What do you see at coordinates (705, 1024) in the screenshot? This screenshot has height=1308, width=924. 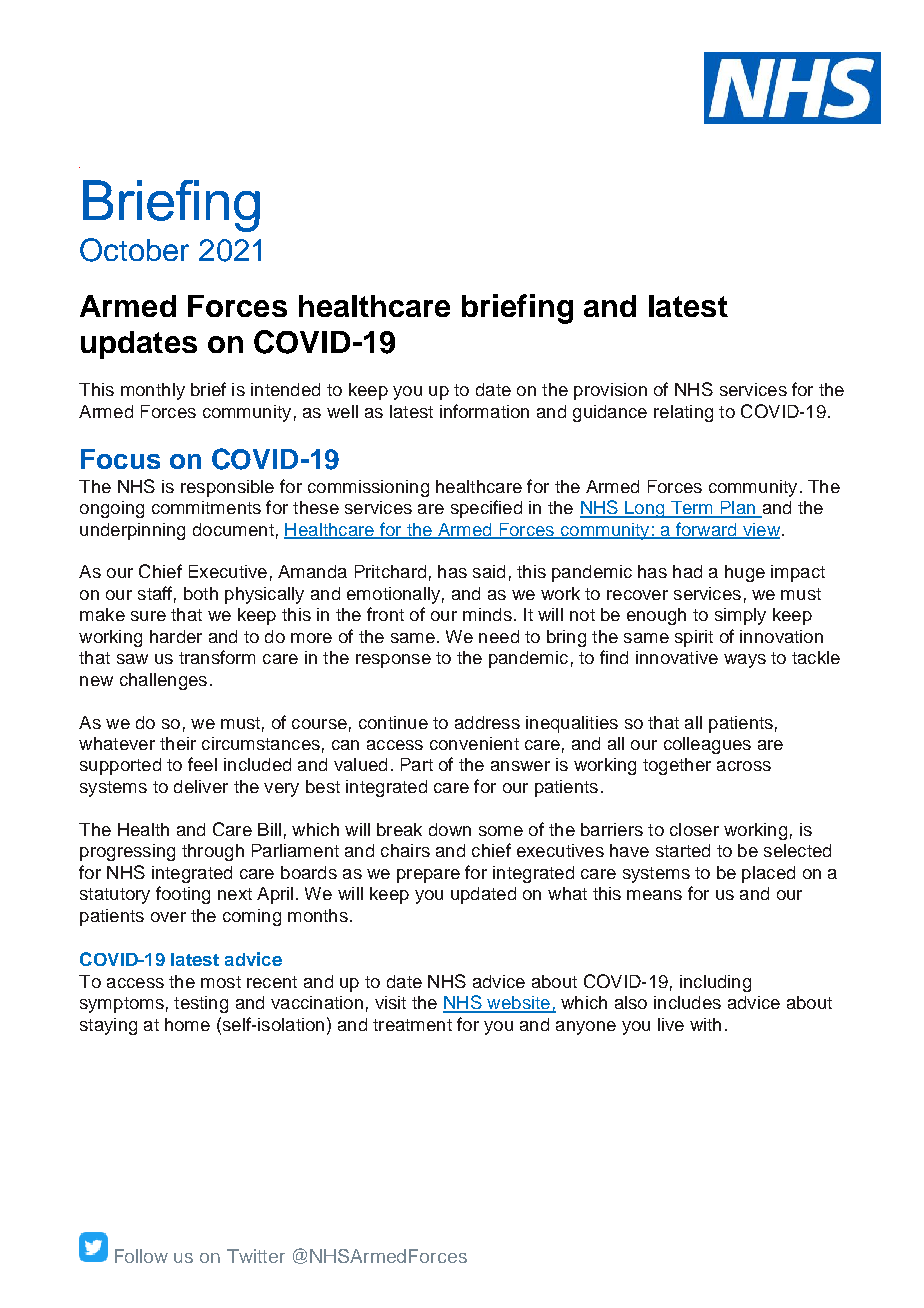 I see `with` at bounding box center [705, 1024].
